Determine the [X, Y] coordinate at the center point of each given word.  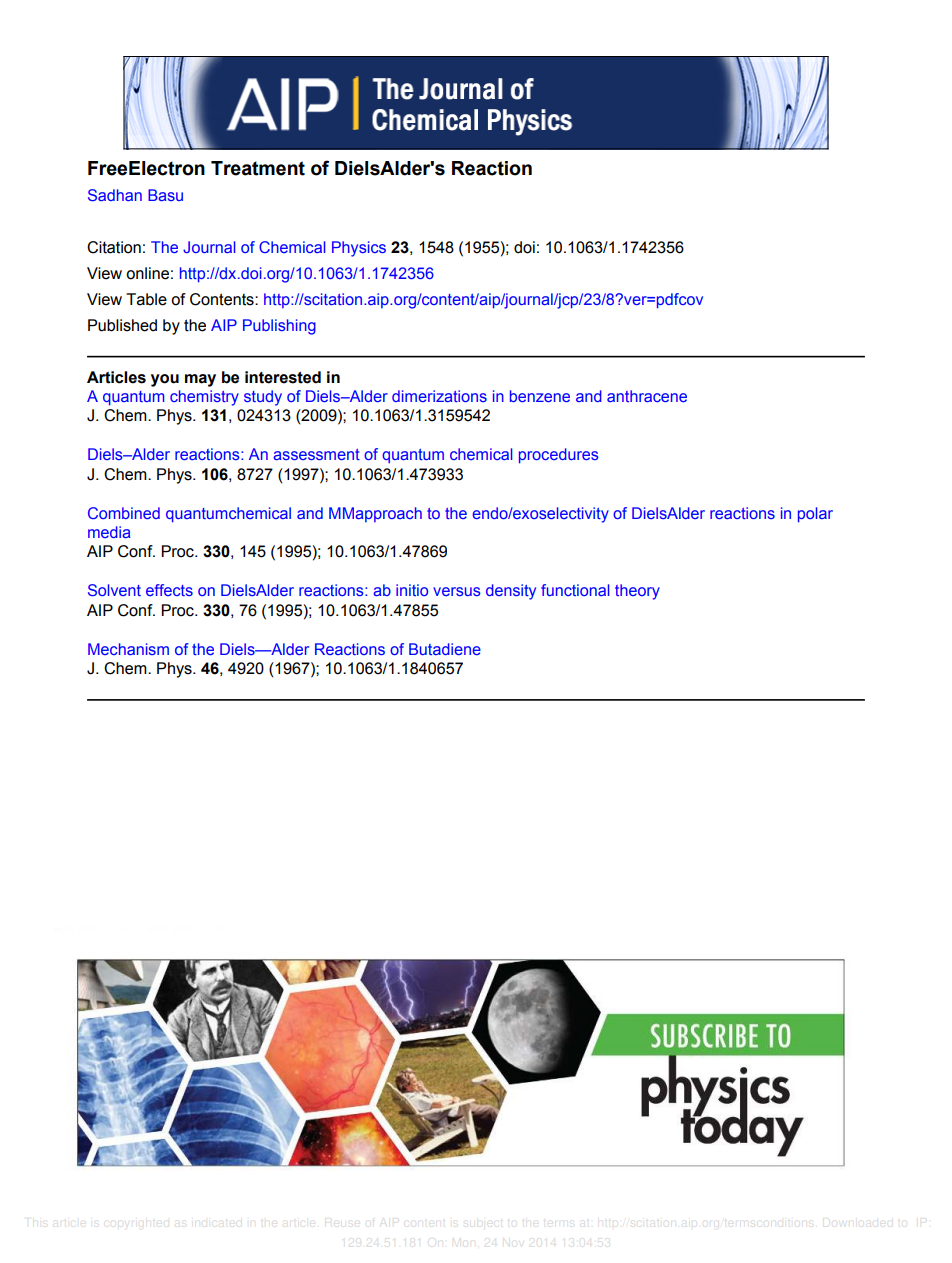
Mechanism [128, 649]
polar [815, 515]
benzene [540, 396]
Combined [124, 513]
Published [122, 325]
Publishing [279, 327]
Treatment [258, 168]
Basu [165, 195]
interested [283, 377]
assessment [317, 454]
